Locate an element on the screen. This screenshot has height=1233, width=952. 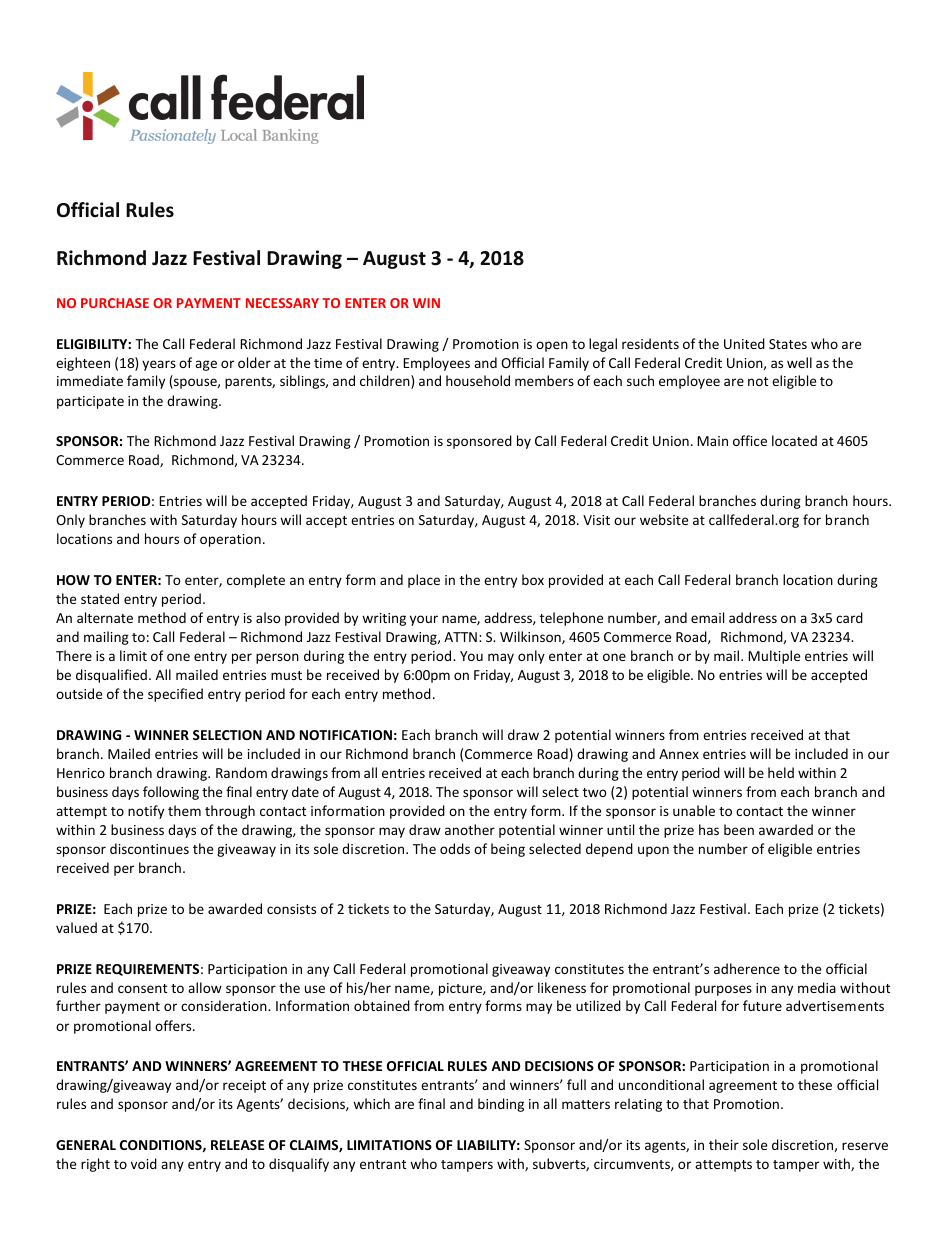
stated is located at coordinates (100, 598).
